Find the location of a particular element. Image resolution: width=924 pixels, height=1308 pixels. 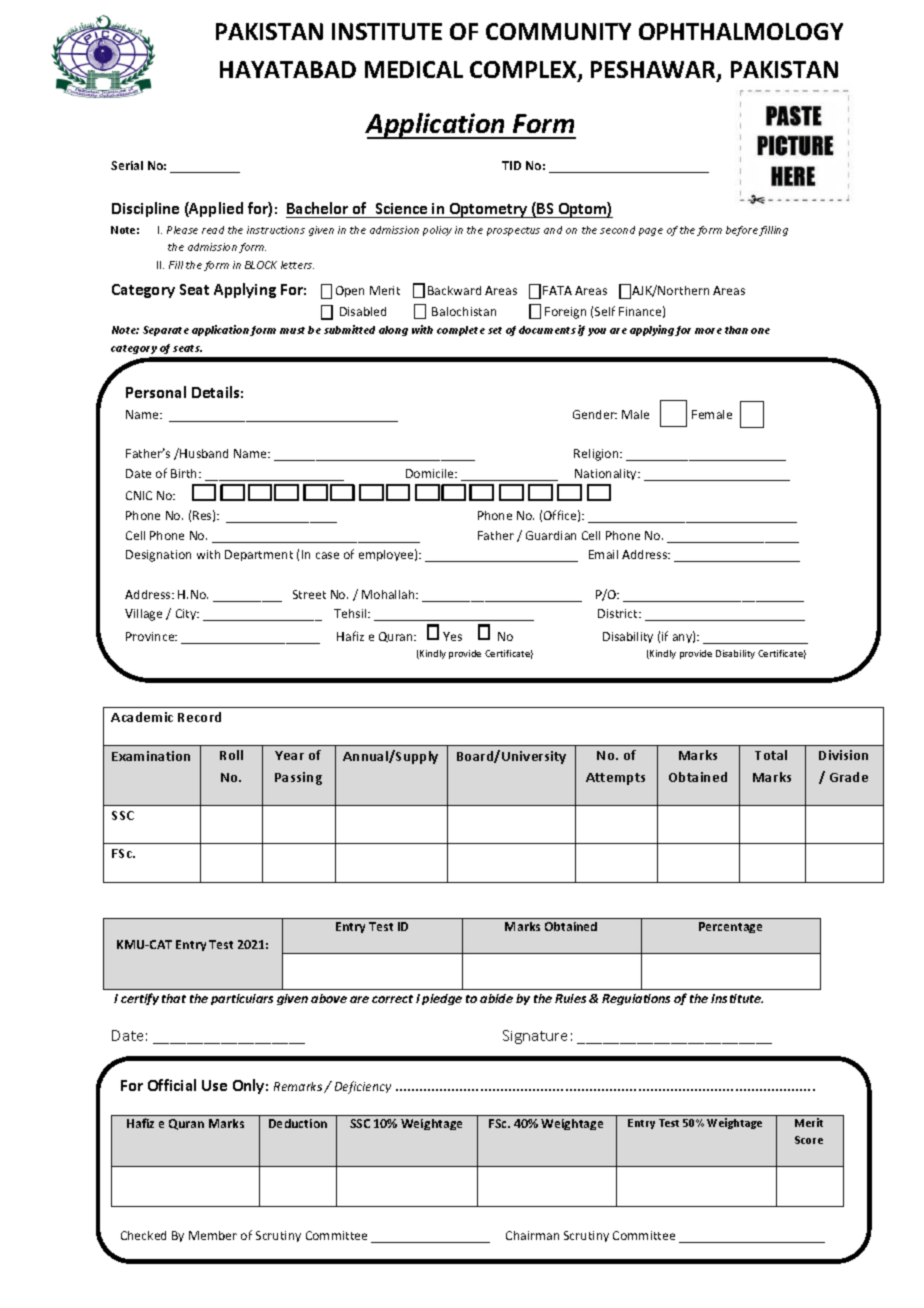

Domicile is located at coordinates (431, 473).
